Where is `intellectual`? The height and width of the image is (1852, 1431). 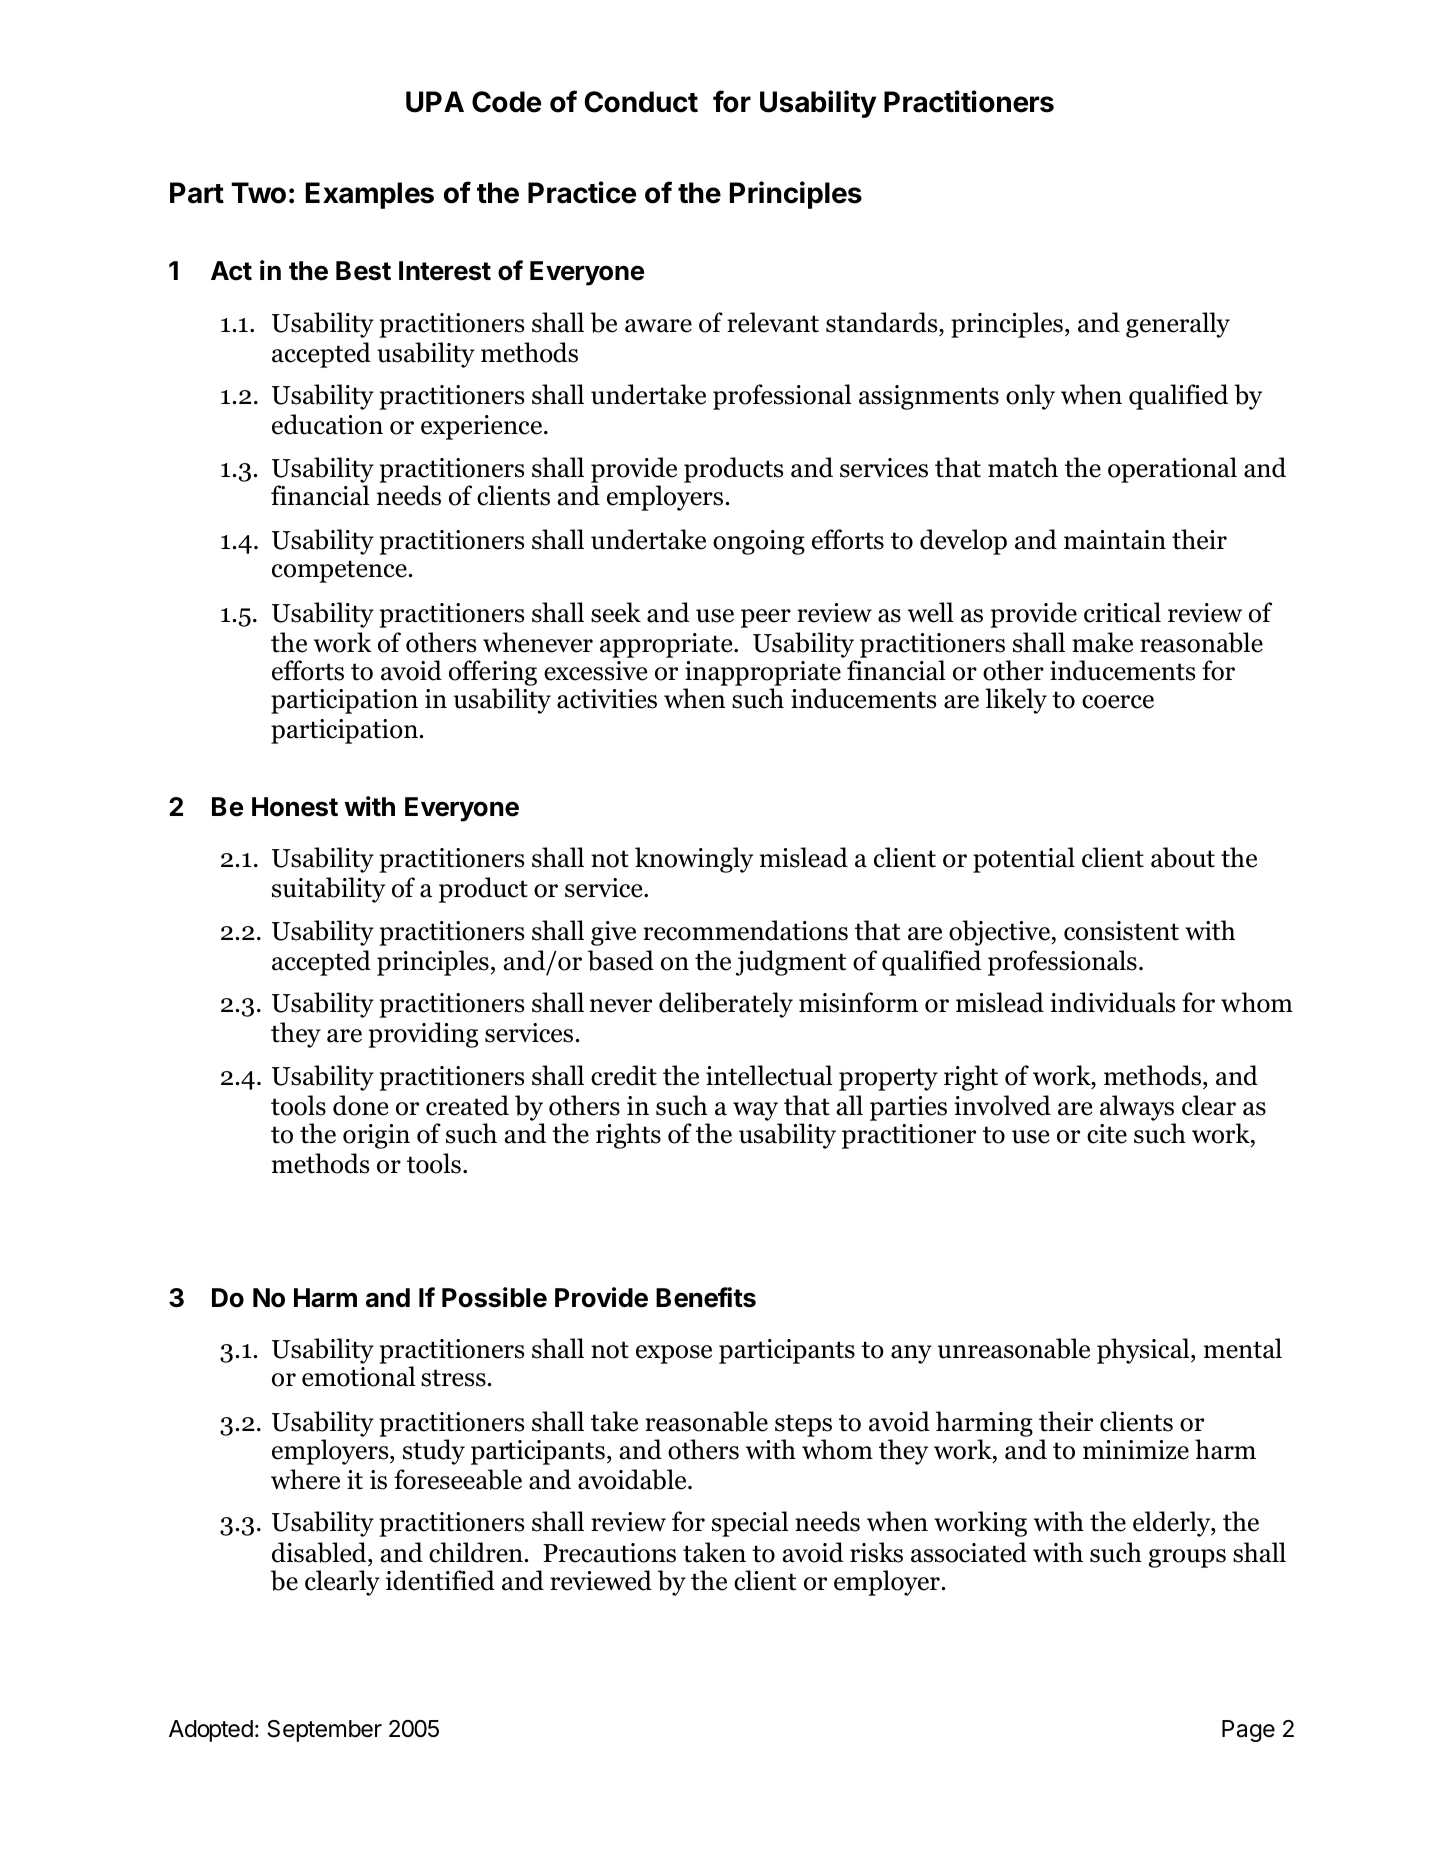
intellectual is located at coordinates (769, 1075).
